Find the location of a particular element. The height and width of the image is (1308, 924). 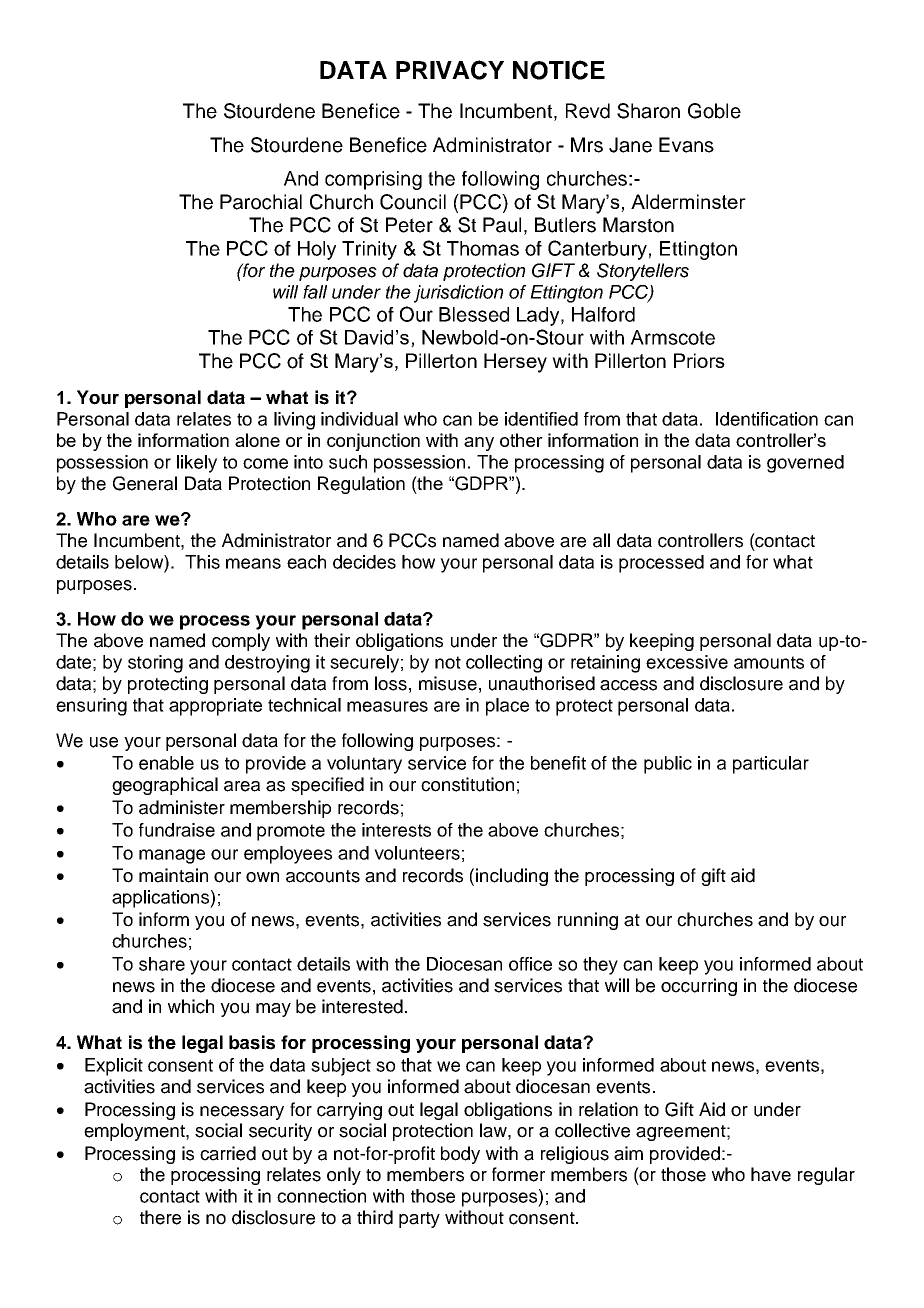

there is located at coordinates (160, 1217).
